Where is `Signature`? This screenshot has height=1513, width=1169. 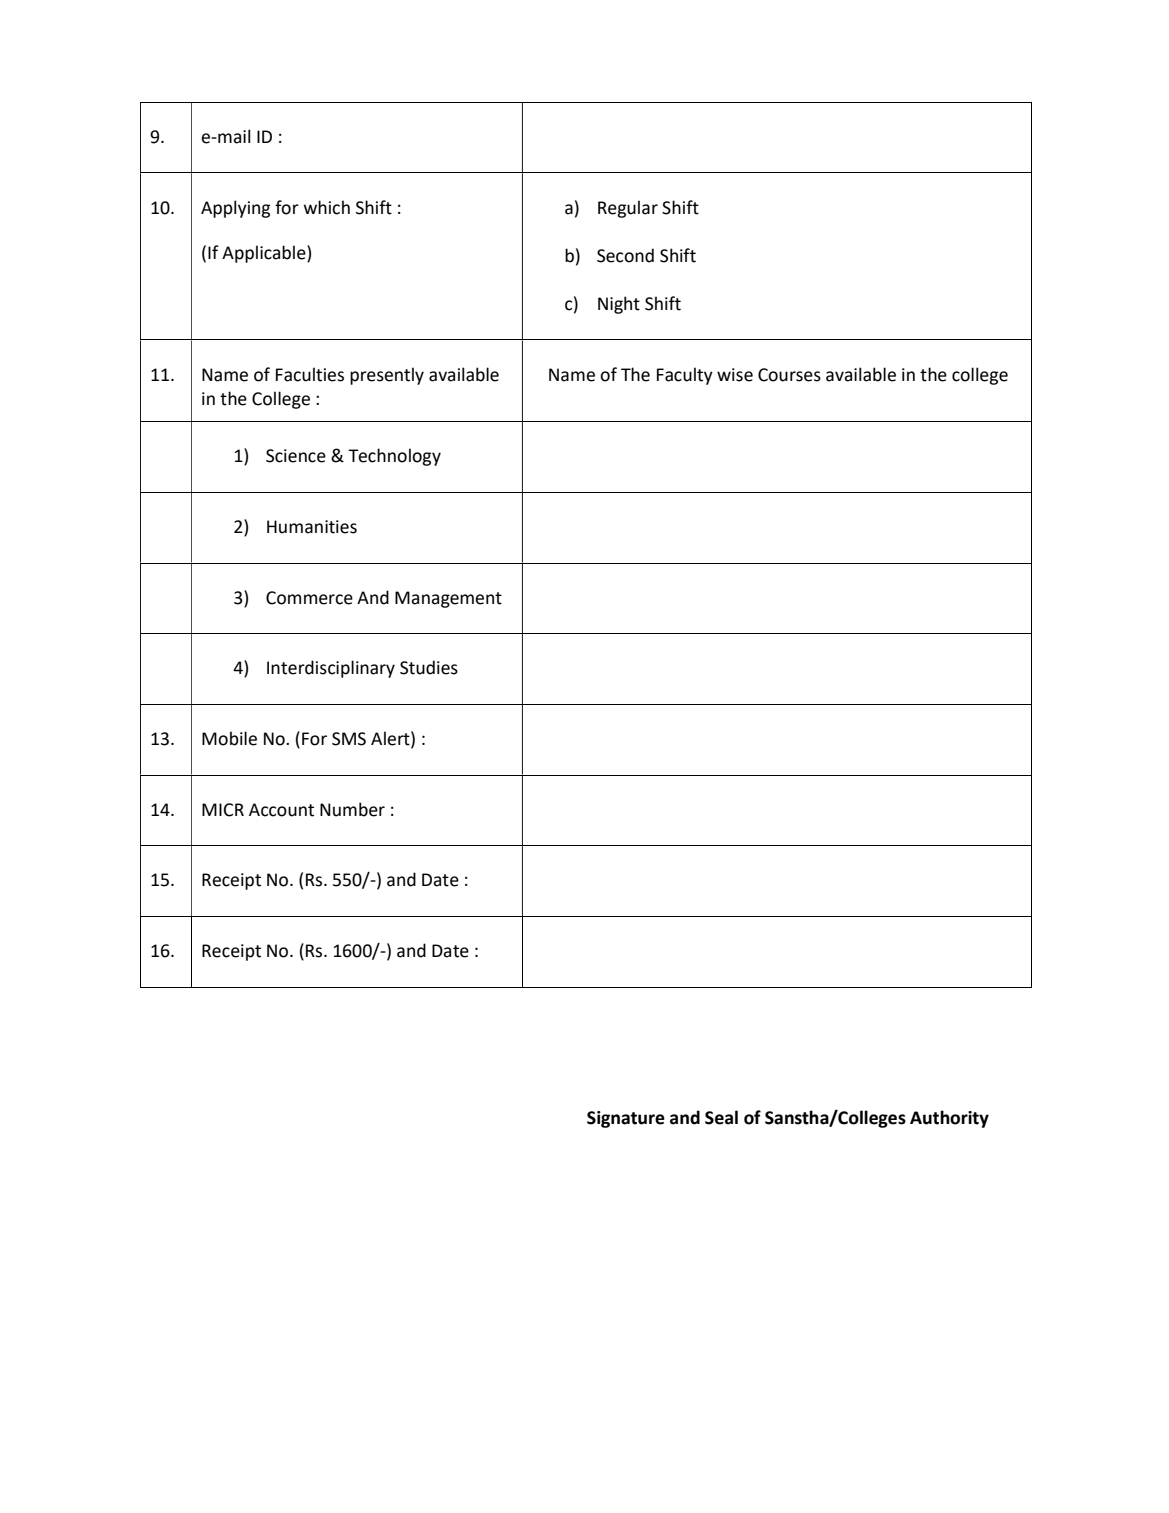 Signature is located at coordinates (626, 1119).
